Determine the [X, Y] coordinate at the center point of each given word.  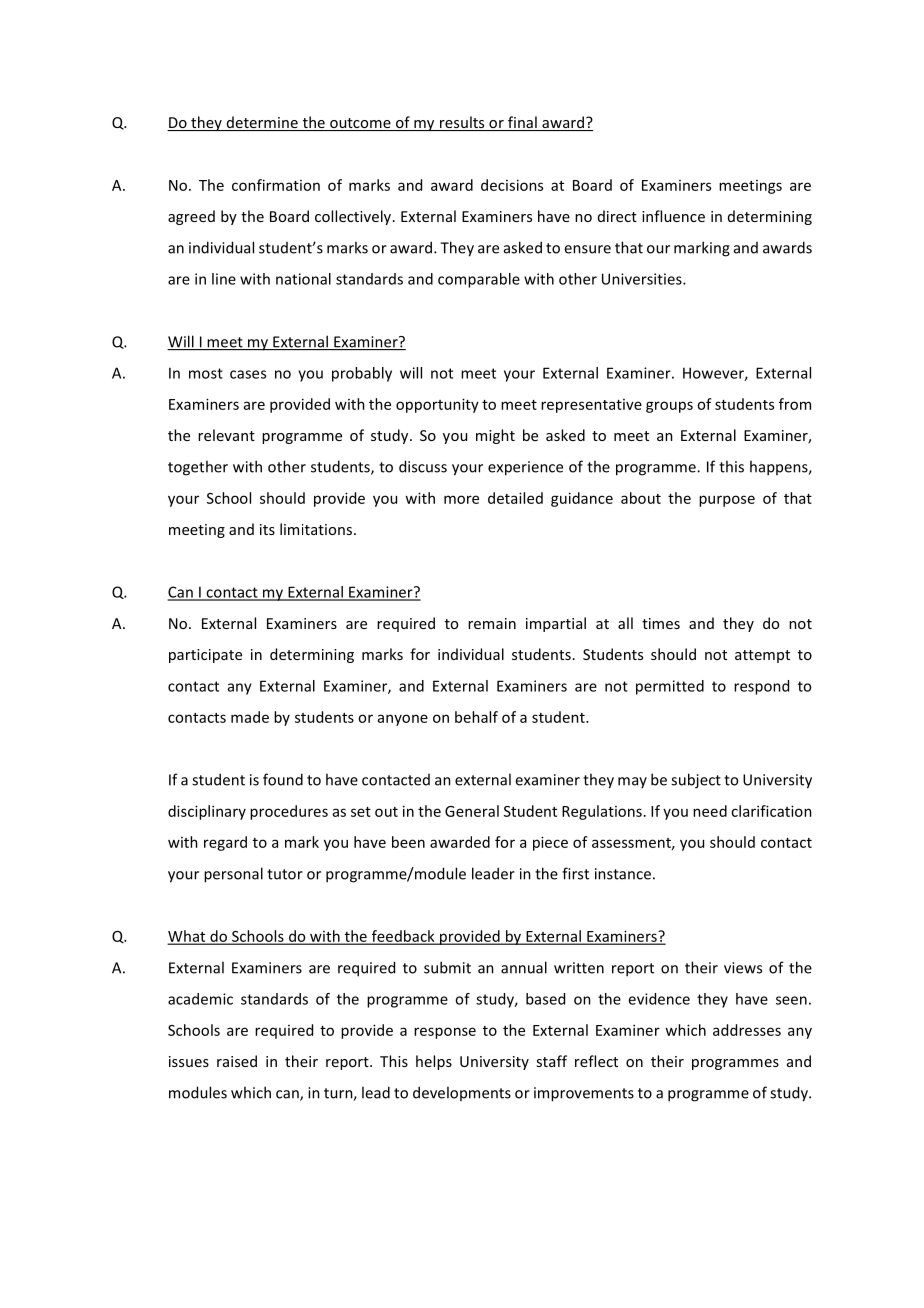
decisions [512, 185]
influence [673, 216]
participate [205, 656]
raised [237, 1061]
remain [492, 623]
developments [462, 1093]
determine [262, 123]
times [661, 623]
